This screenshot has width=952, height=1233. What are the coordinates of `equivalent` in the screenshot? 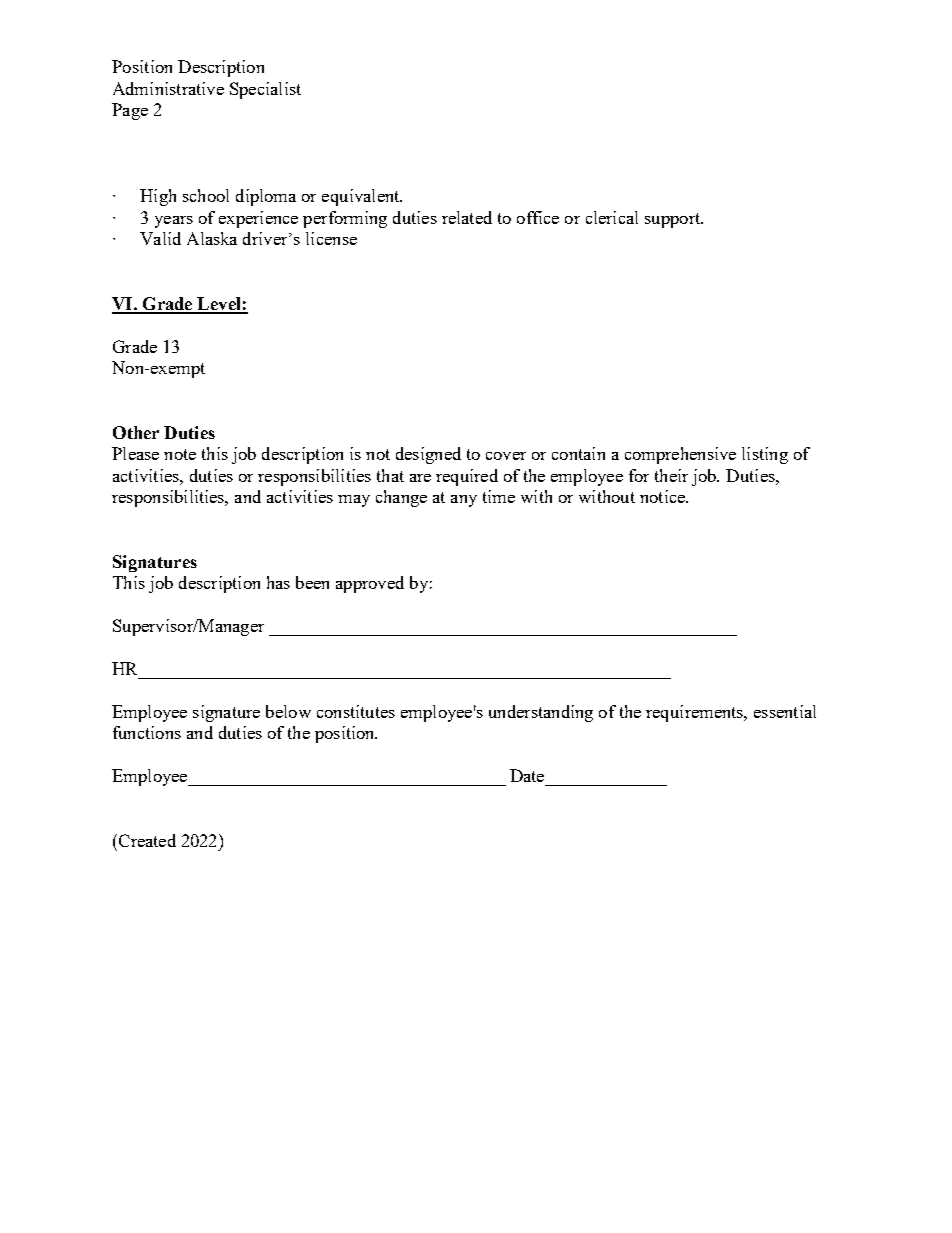 It's located at (362, 197).
